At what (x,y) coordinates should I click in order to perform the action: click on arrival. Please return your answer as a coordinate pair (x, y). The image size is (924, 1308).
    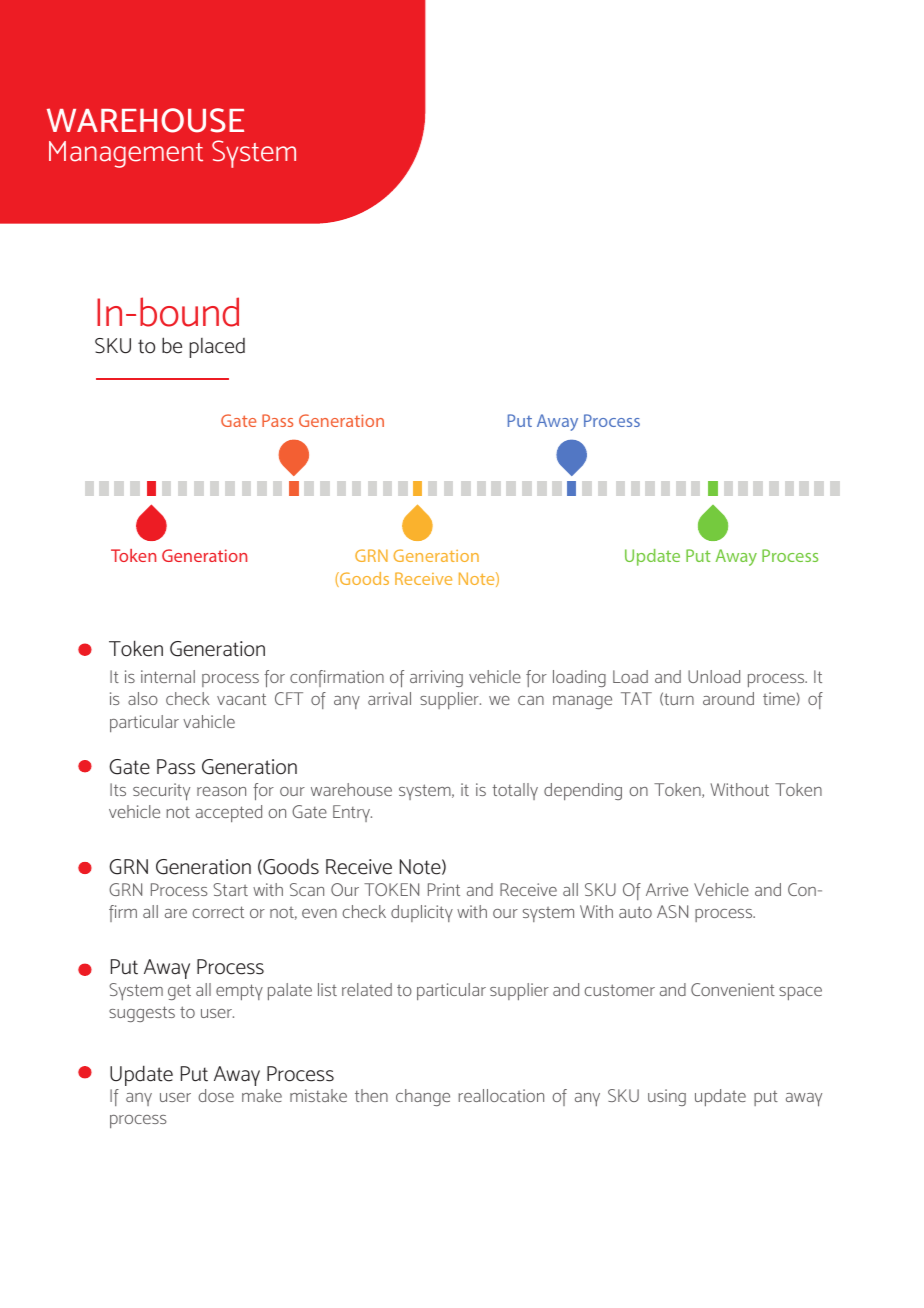
    Looking at the image, I should click on (389, 698).
